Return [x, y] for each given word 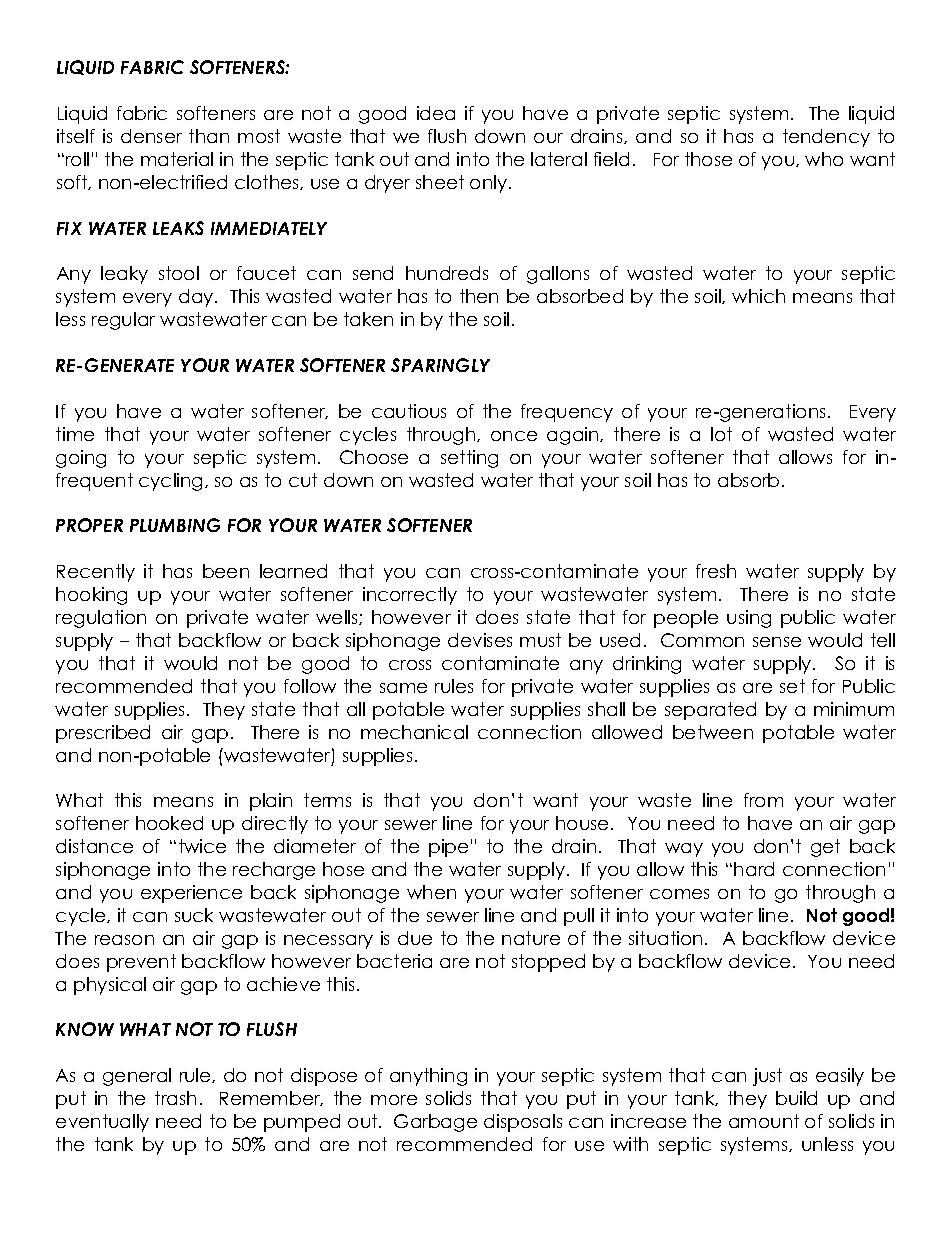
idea [436, 113]
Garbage [435, 1123]
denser [151, 136]
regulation [101, 619]
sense [777, 642]
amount [764, 1121]
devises [480, 640]
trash [175, 1098]
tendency [826, 138]
